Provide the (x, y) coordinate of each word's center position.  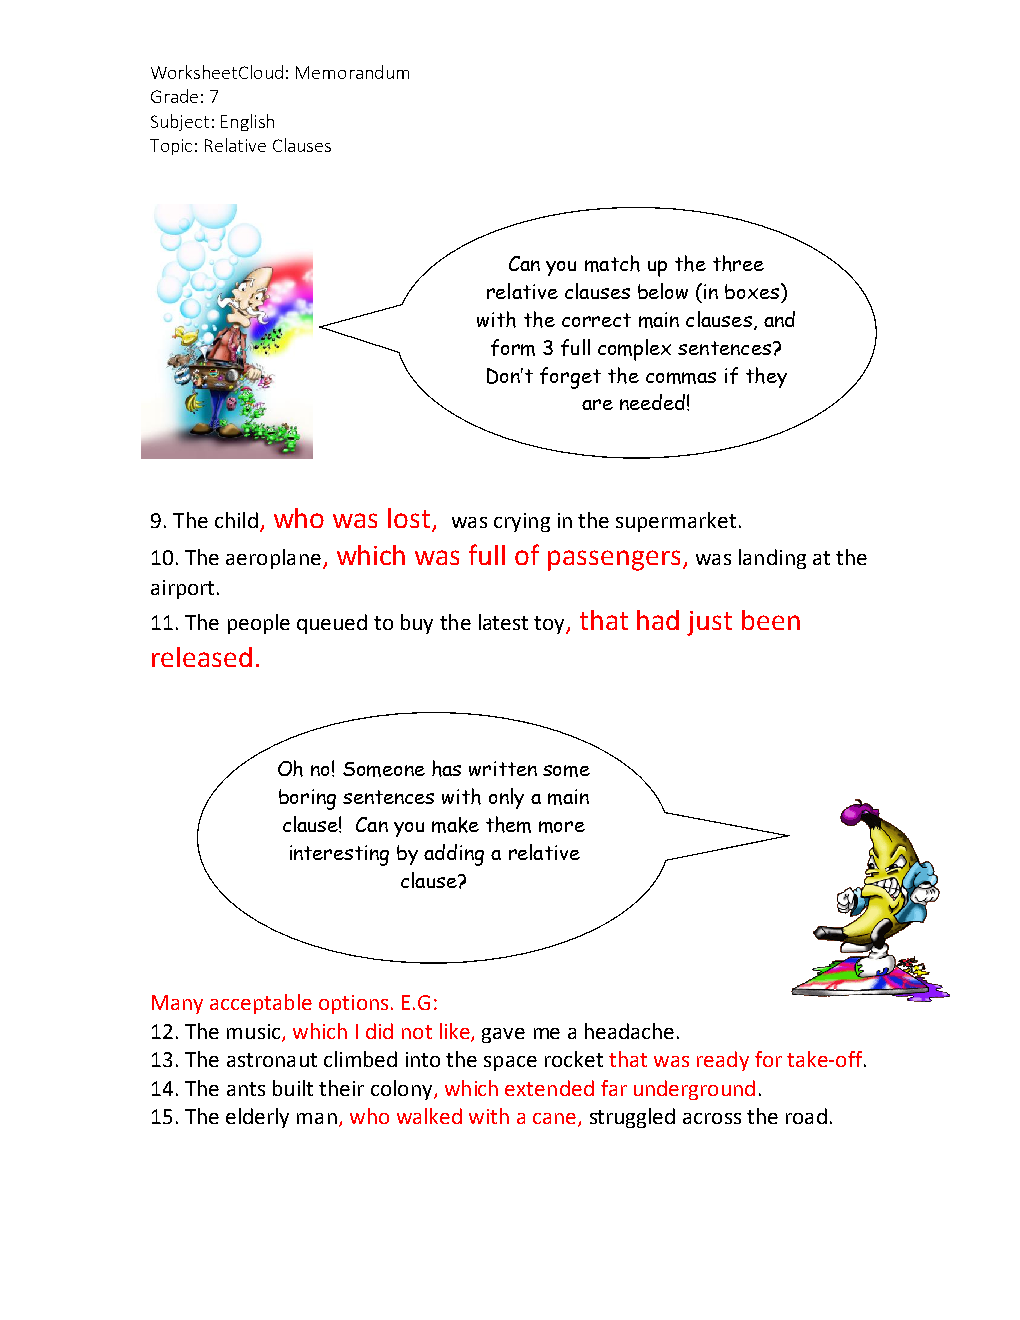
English (247, 122)
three (738, 263)
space (510, 1063)
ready (723, 1061)
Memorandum (352, 72)
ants (246, 1089)
